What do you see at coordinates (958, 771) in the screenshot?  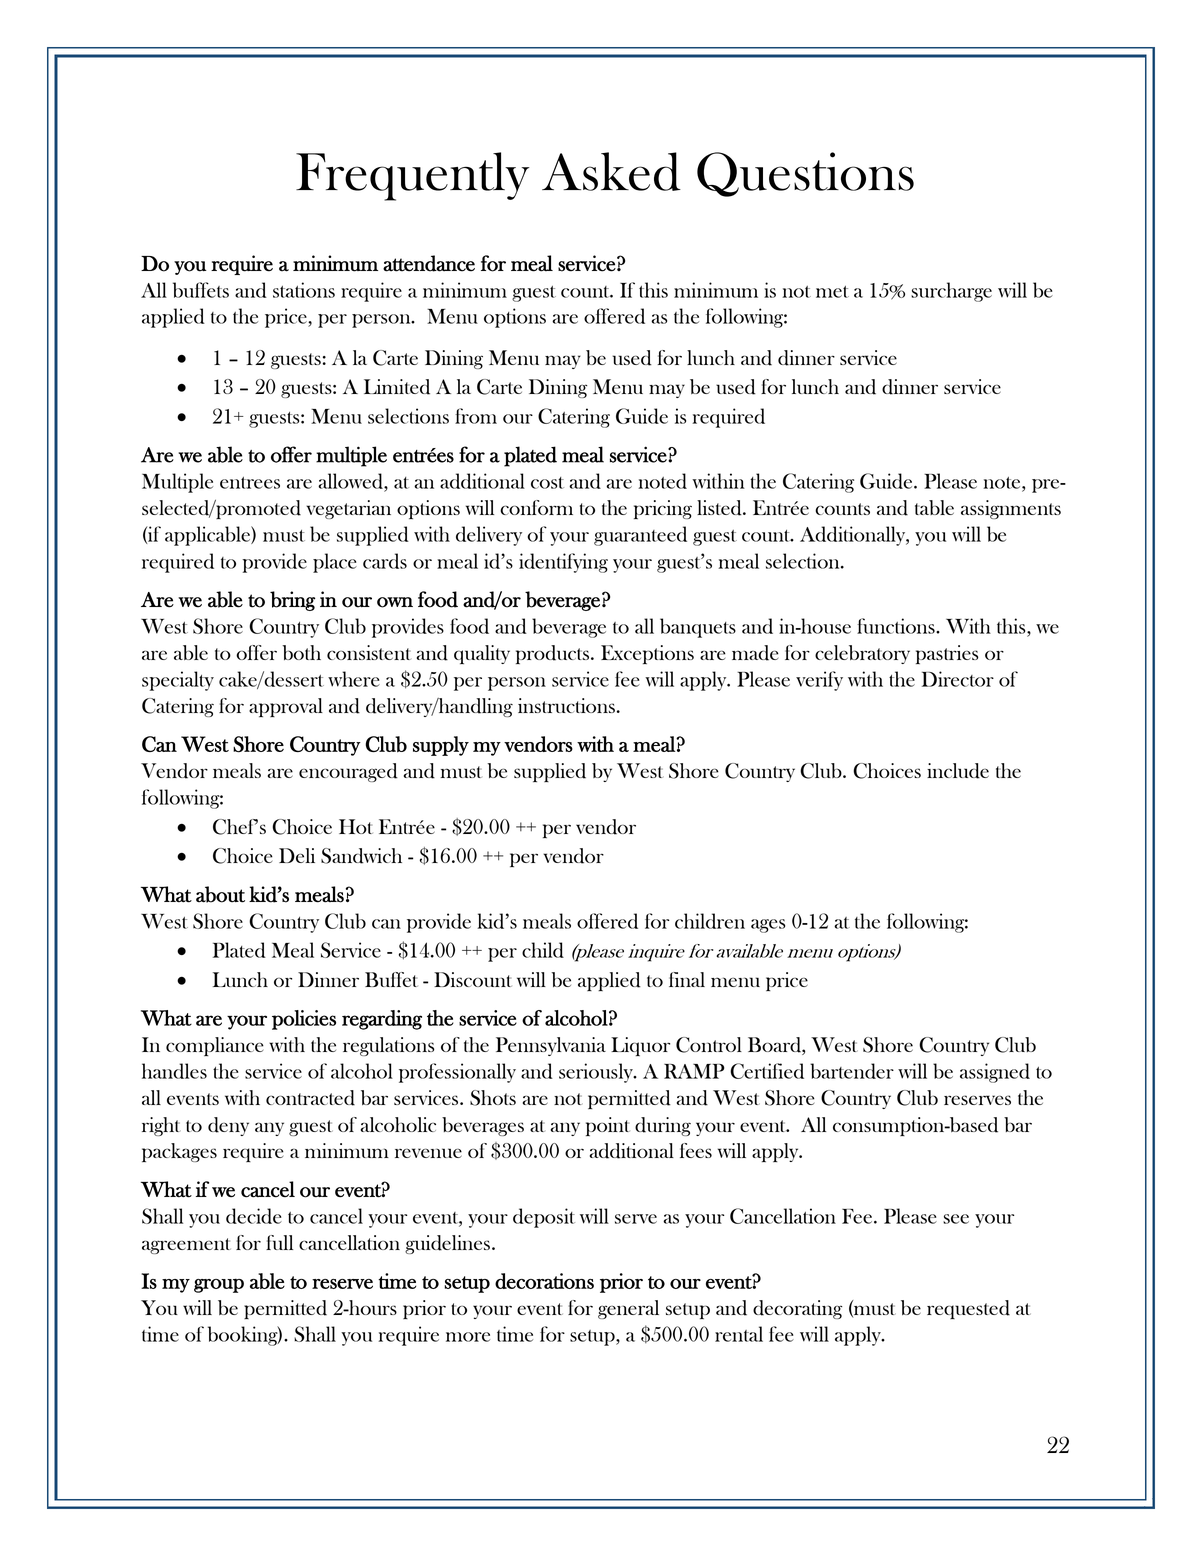 I see `include` at bounding box center [958, 771].
